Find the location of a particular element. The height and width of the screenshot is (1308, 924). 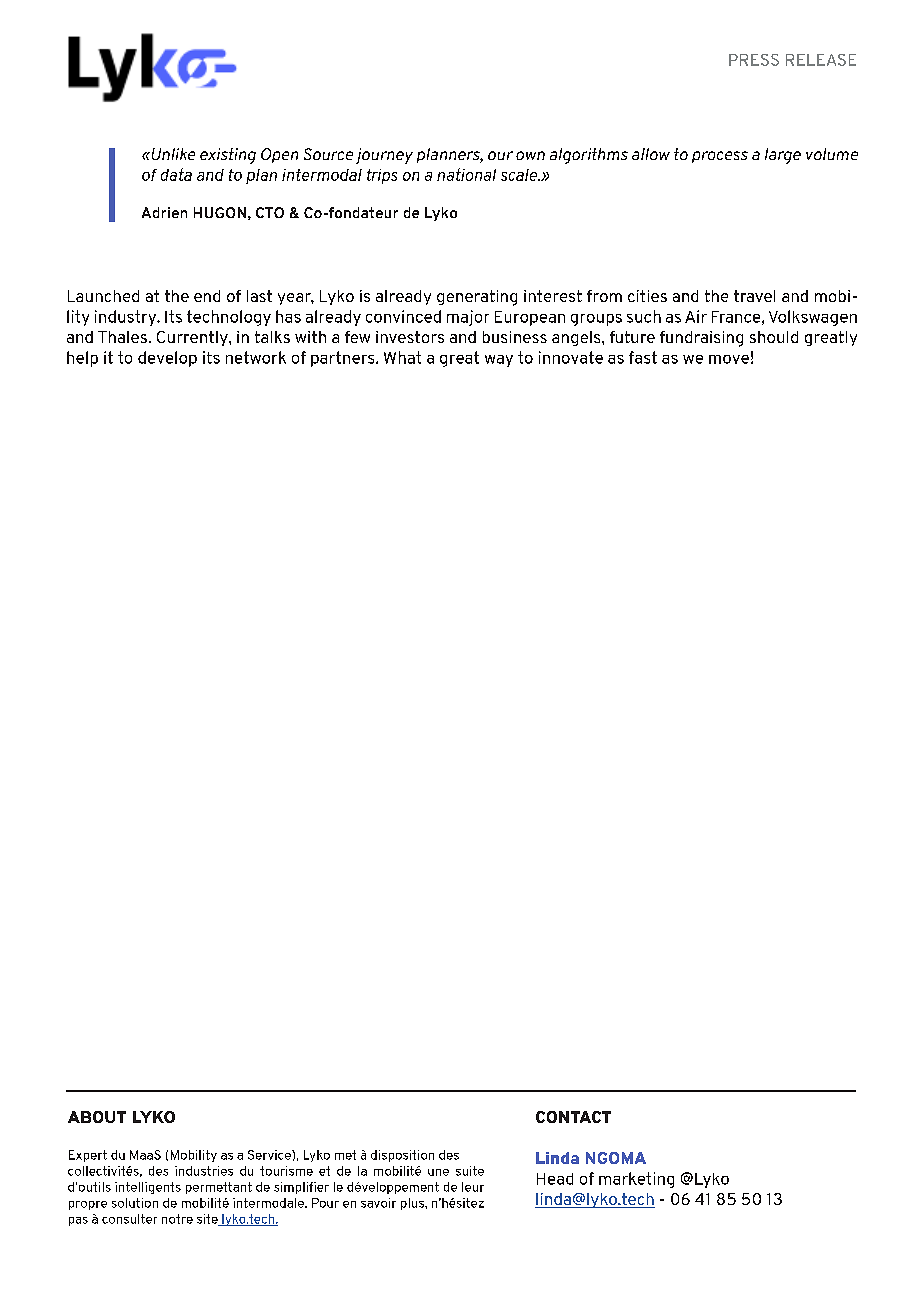

national is located at coordinates (466, 174).
